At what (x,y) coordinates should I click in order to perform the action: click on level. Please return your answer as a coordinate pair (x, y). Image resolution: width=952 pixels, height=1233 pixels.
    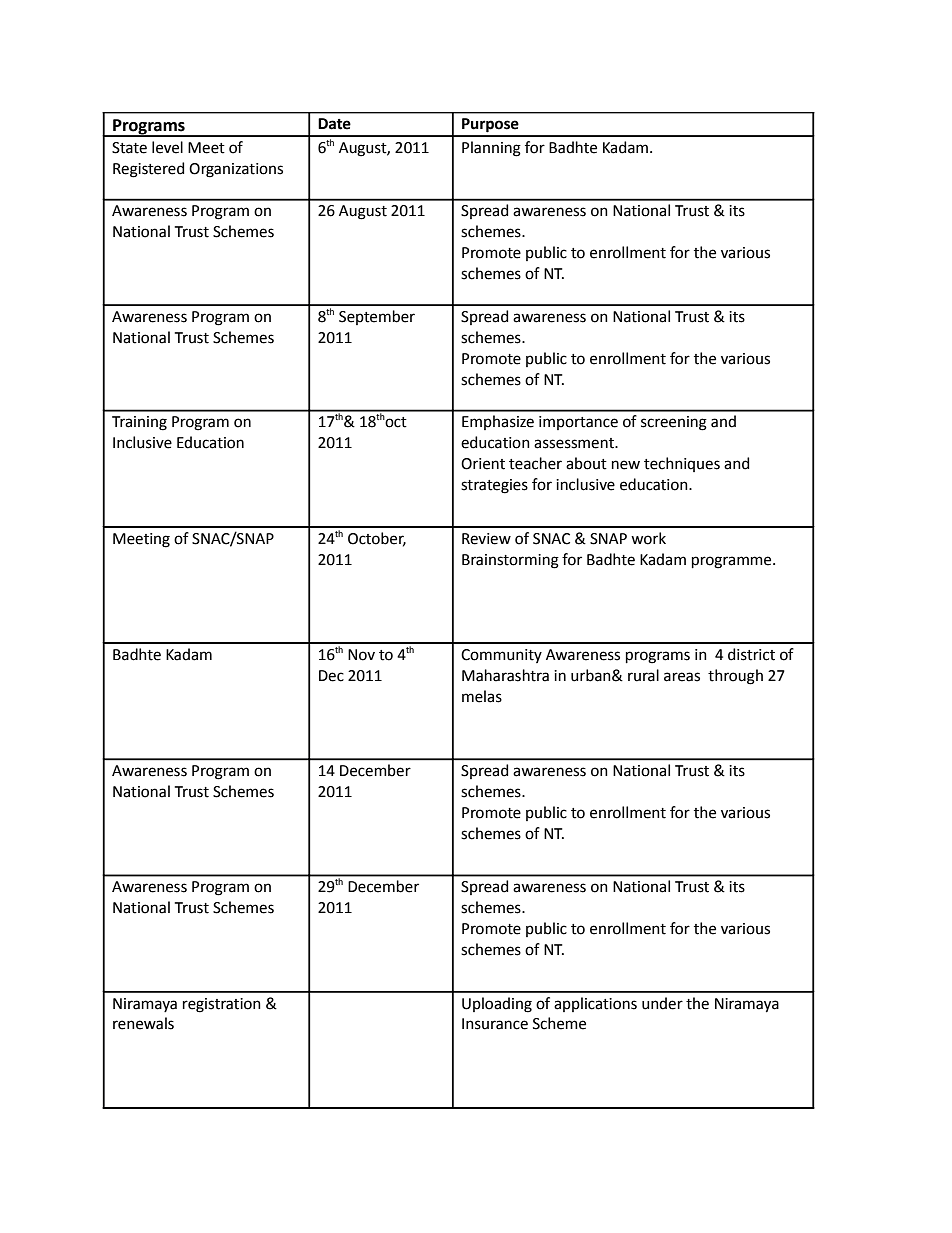
    Looking at the image, I should click on (167, 147).
